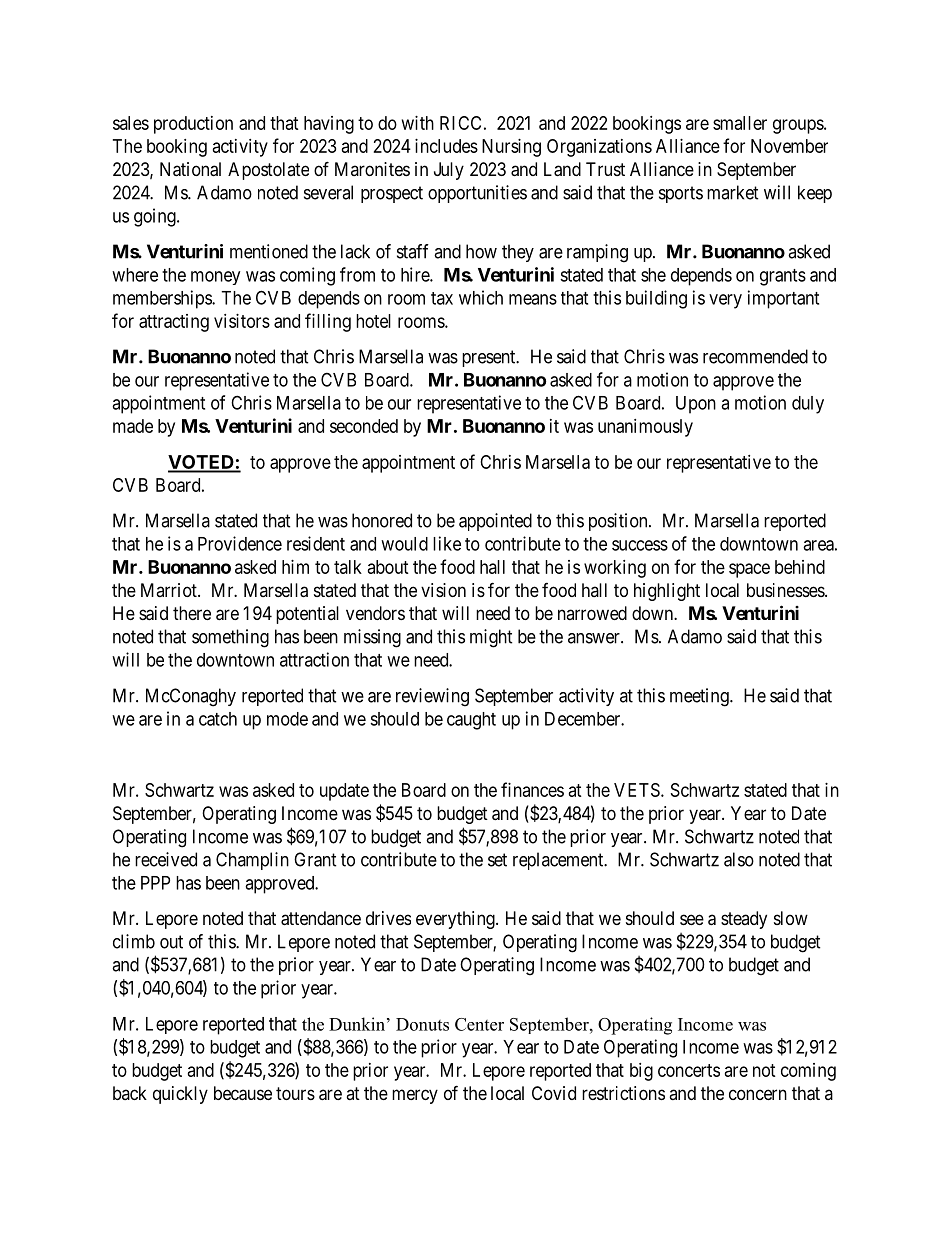 Image resolution: width=952 pixels, height=1233 pixels. Describe the element at coordinates (689, 1070) in the document. I see `concerts` at that location.
